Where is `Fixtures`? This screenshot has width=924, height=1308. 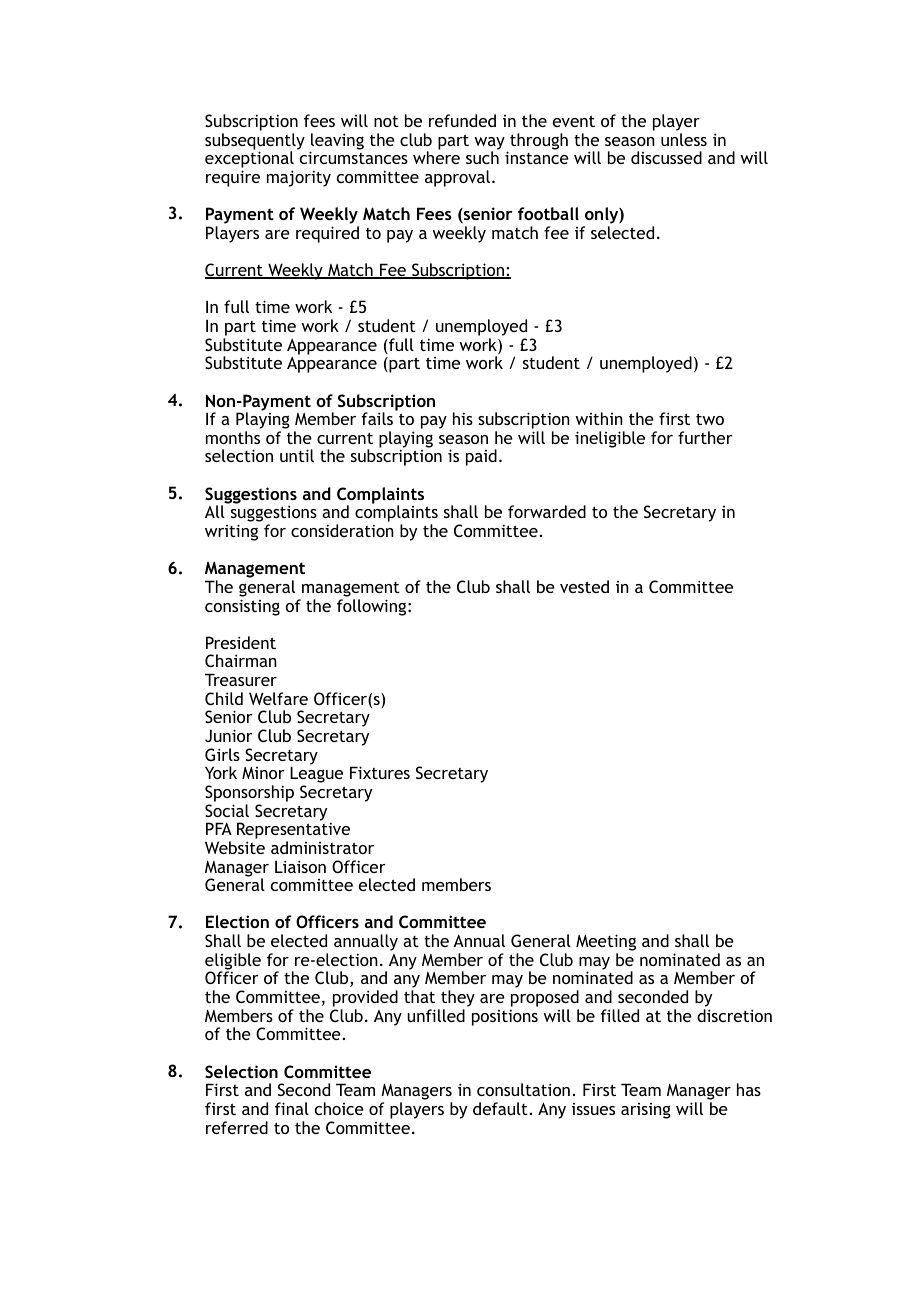
Fixtures is located at coordinates (380, 772).
